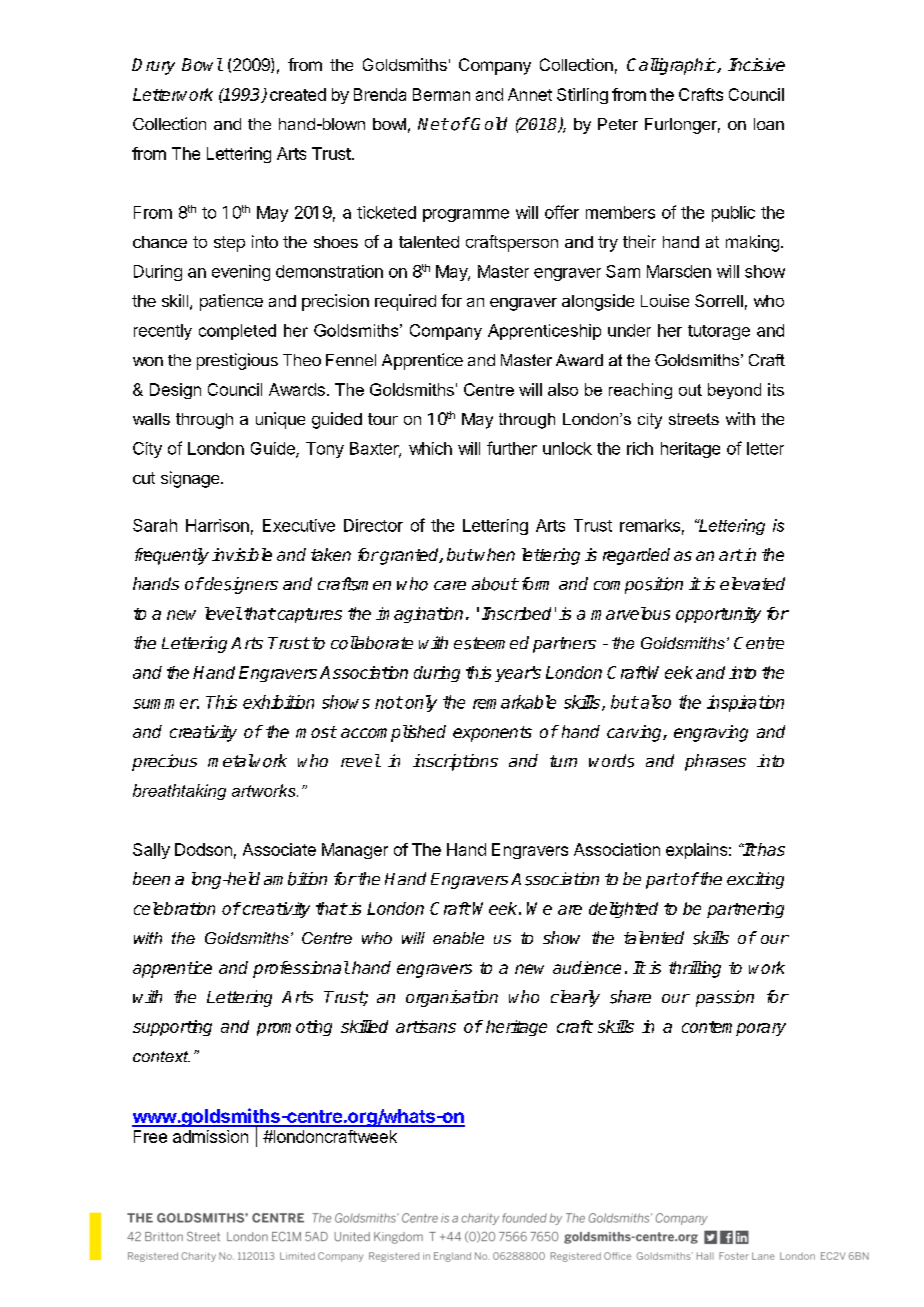 This screenshot has width=924, height=1307. What do you see at coordinates (755, 880) in the screenshot?
I see `exciting` at bounding box center [755, 880].
